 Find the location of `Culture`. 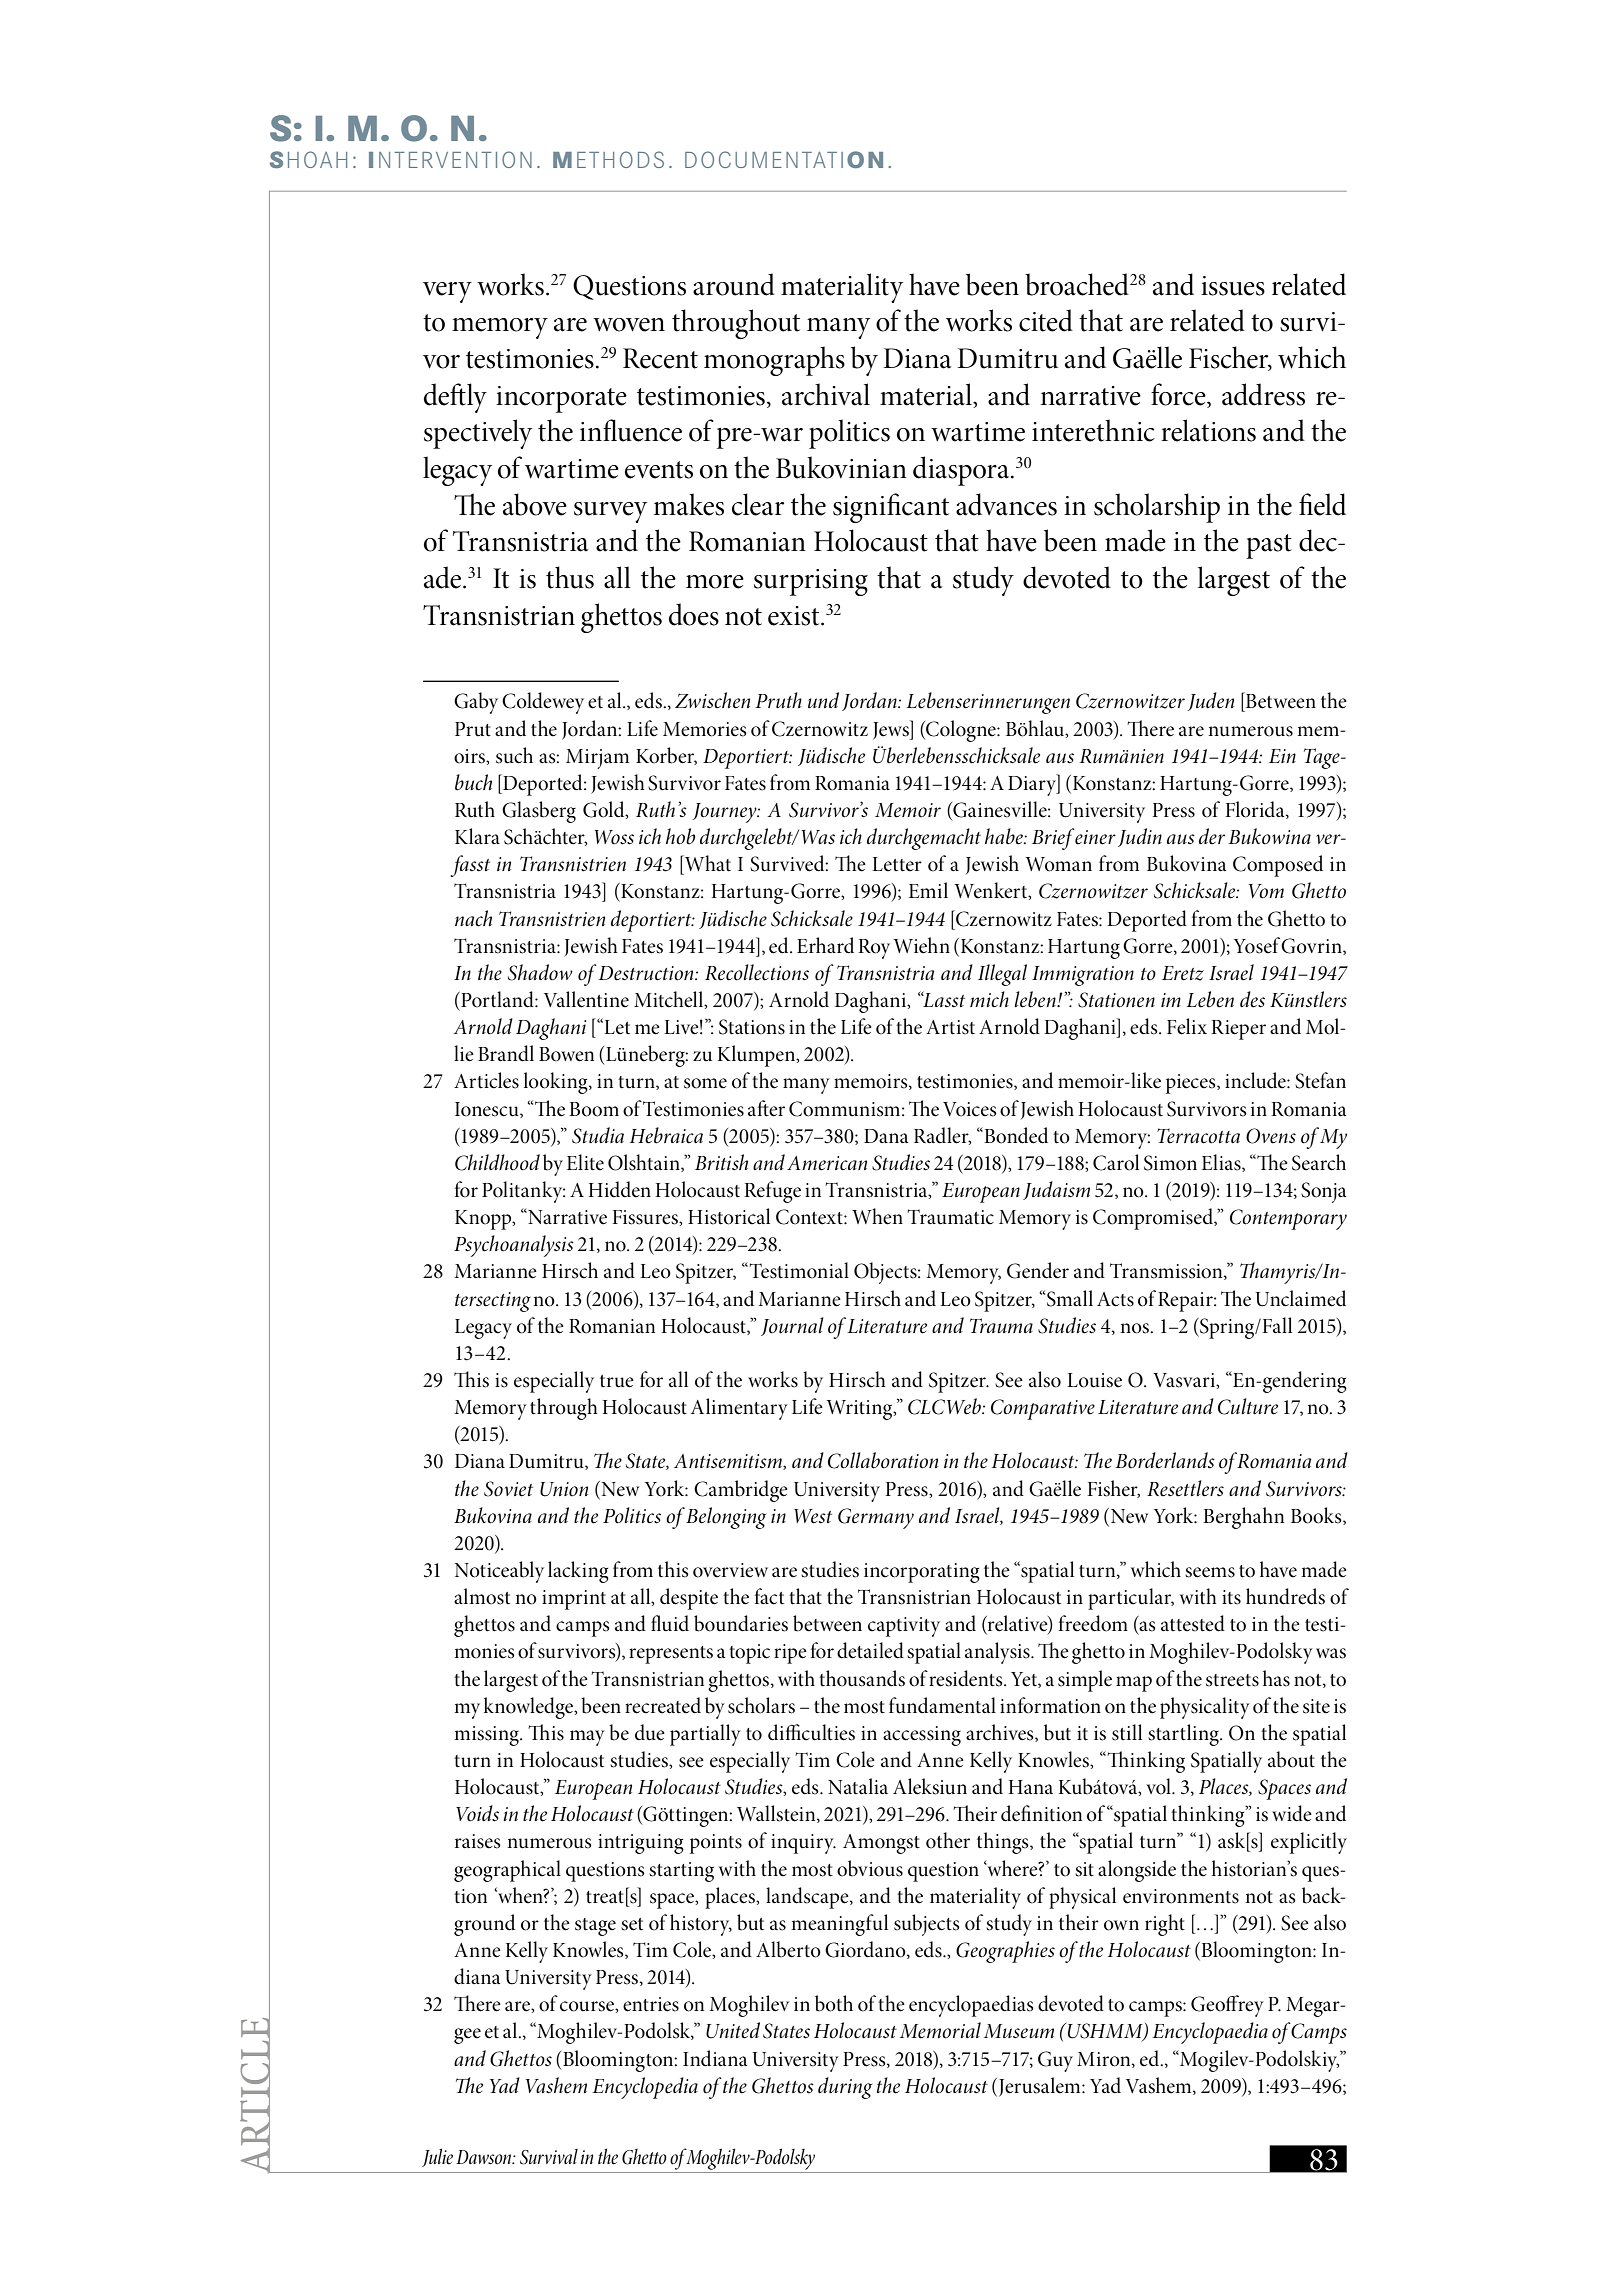

Culture is located at coordinates (1248, 1406).
